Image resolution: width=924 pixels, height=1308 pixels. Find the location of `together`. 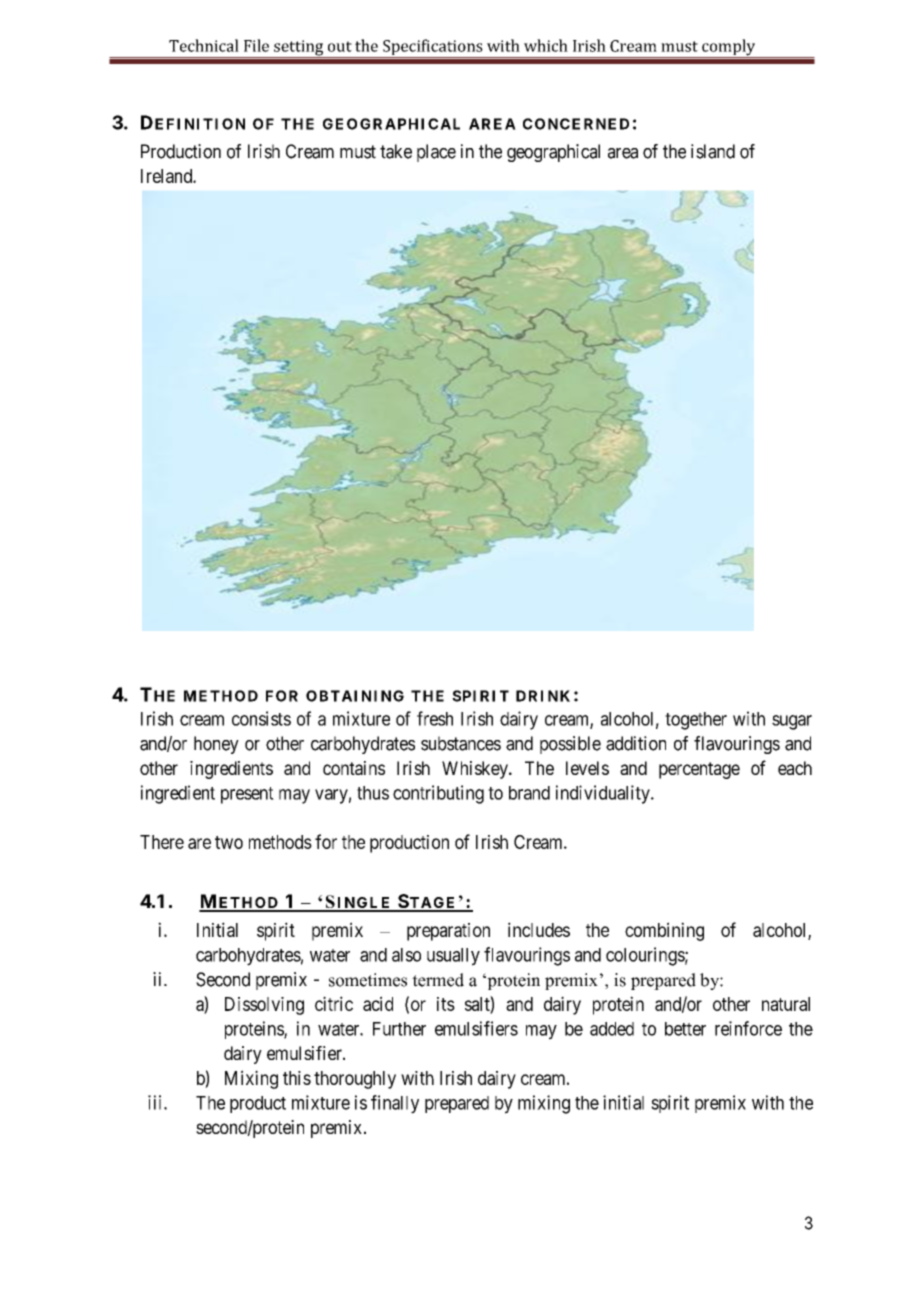

together is located at coordinates (696, 721).
